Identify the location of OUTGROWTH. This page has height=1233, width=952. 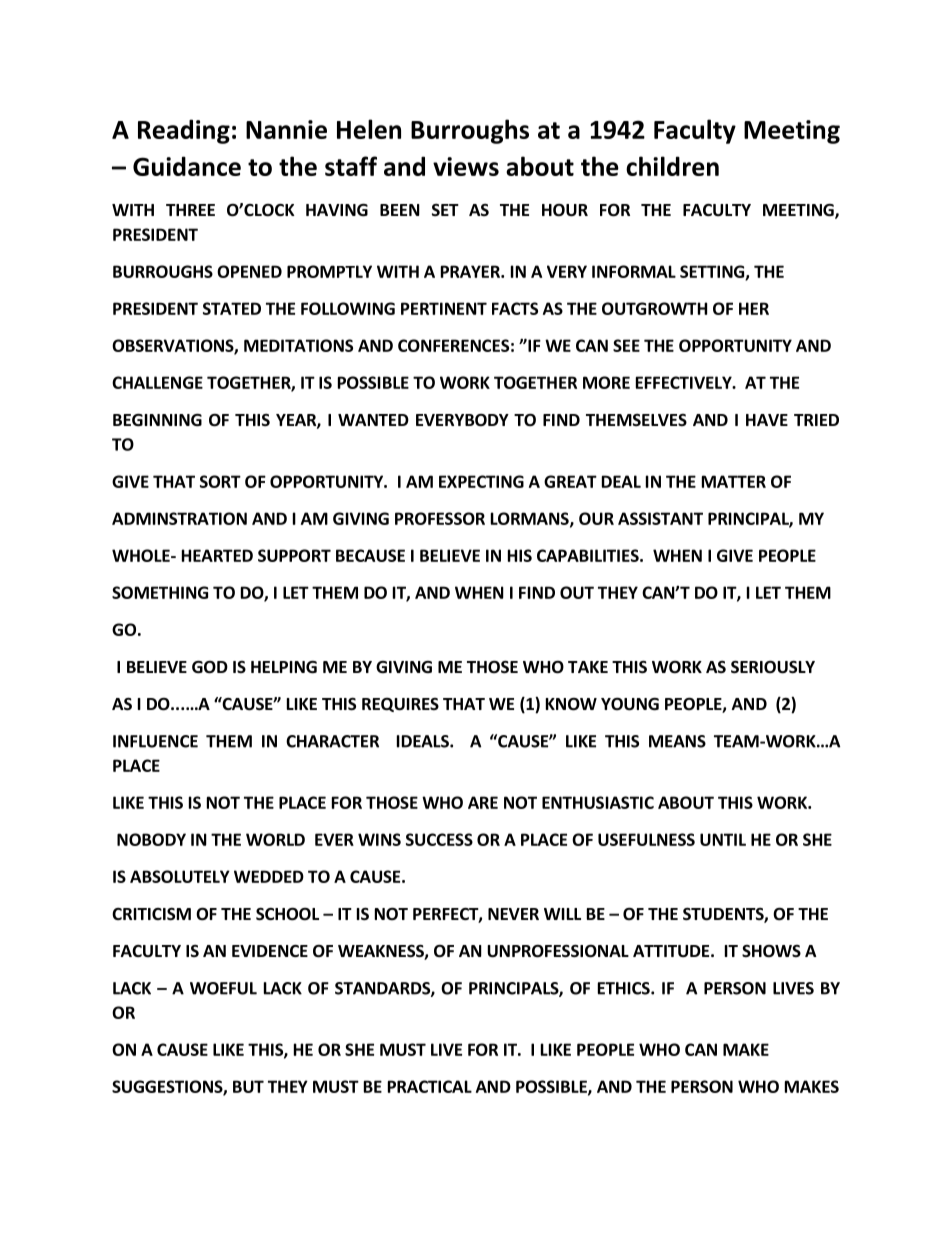
(654, 308).
